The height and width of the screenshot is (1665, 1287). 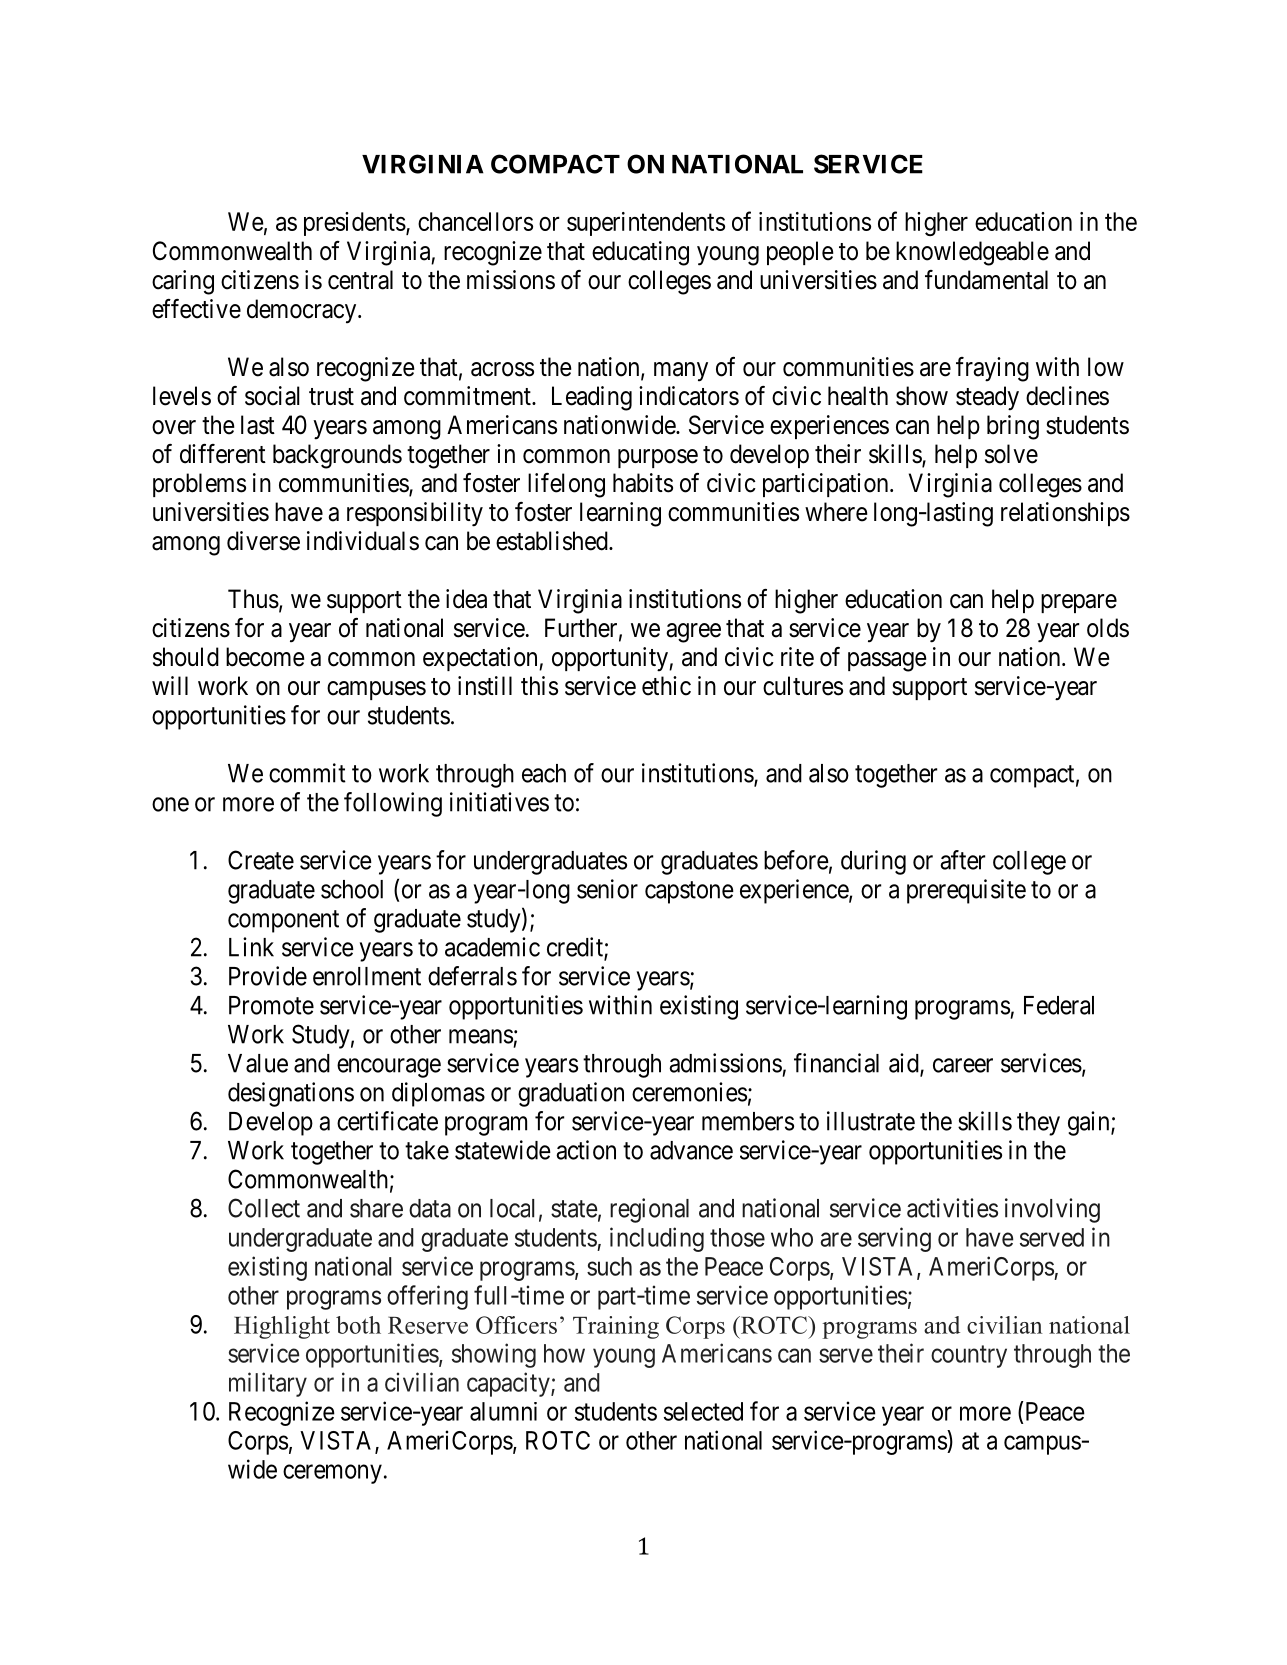 I want to click on knowledgeable, so click(x=972, y=253).
